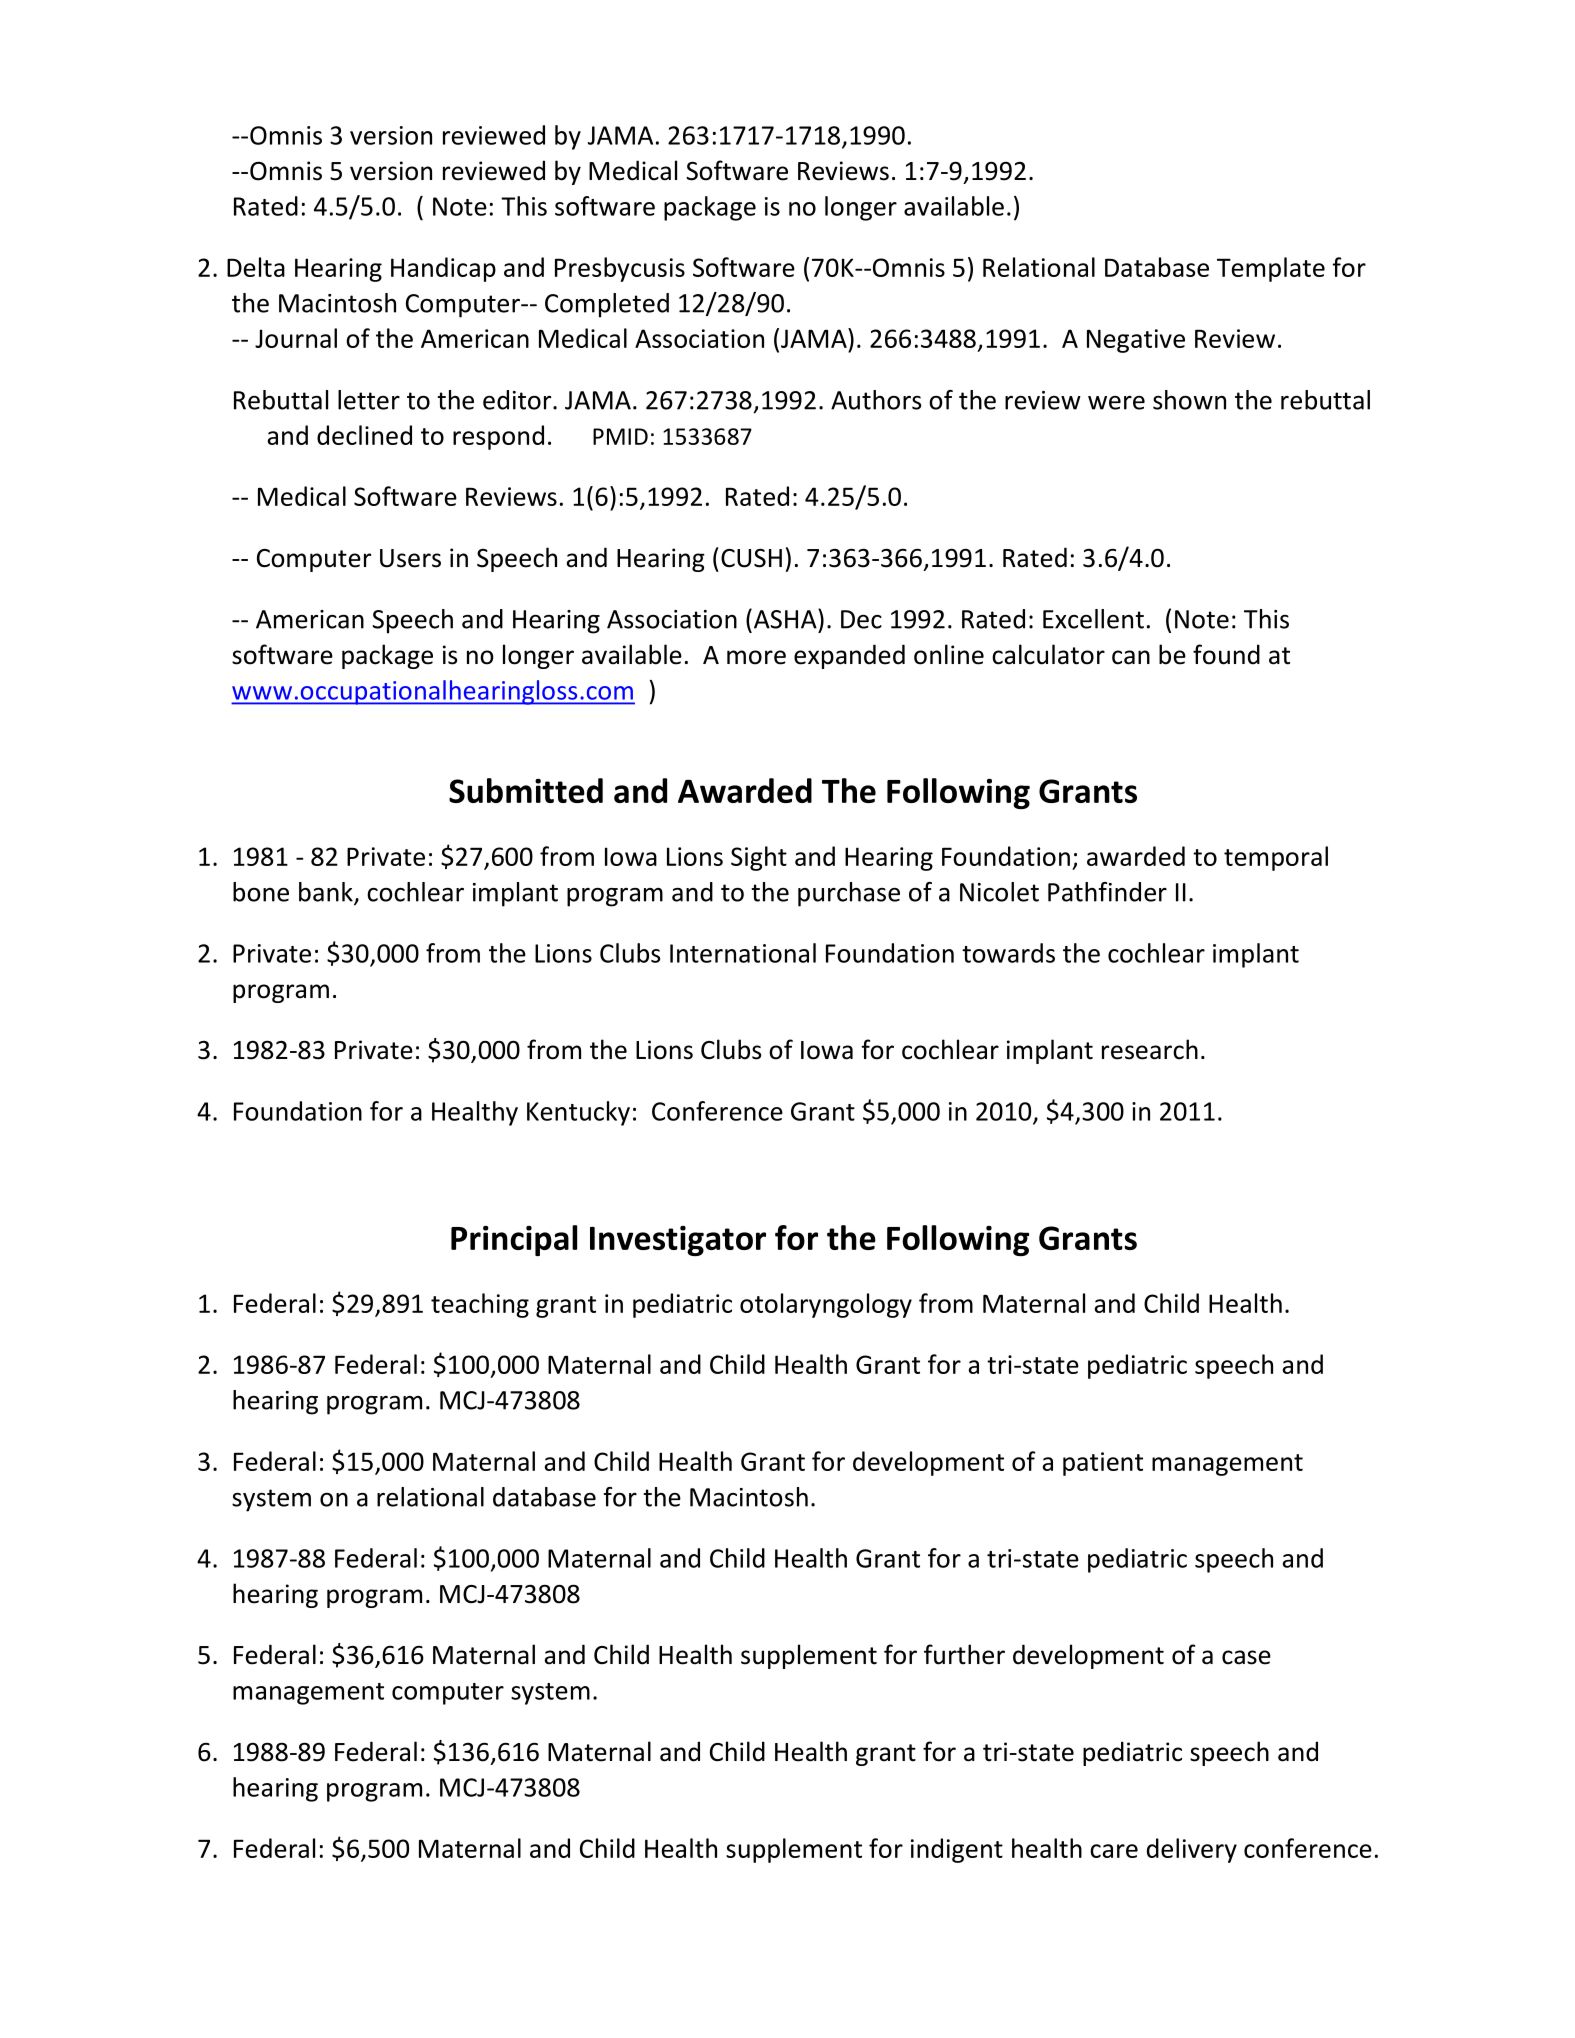 The width and height of the screenshot is (1575, 2038). What do you see at coordinates (964, 1654) in the screenshot?
I see `further` at bounding box center [964, 1654].
